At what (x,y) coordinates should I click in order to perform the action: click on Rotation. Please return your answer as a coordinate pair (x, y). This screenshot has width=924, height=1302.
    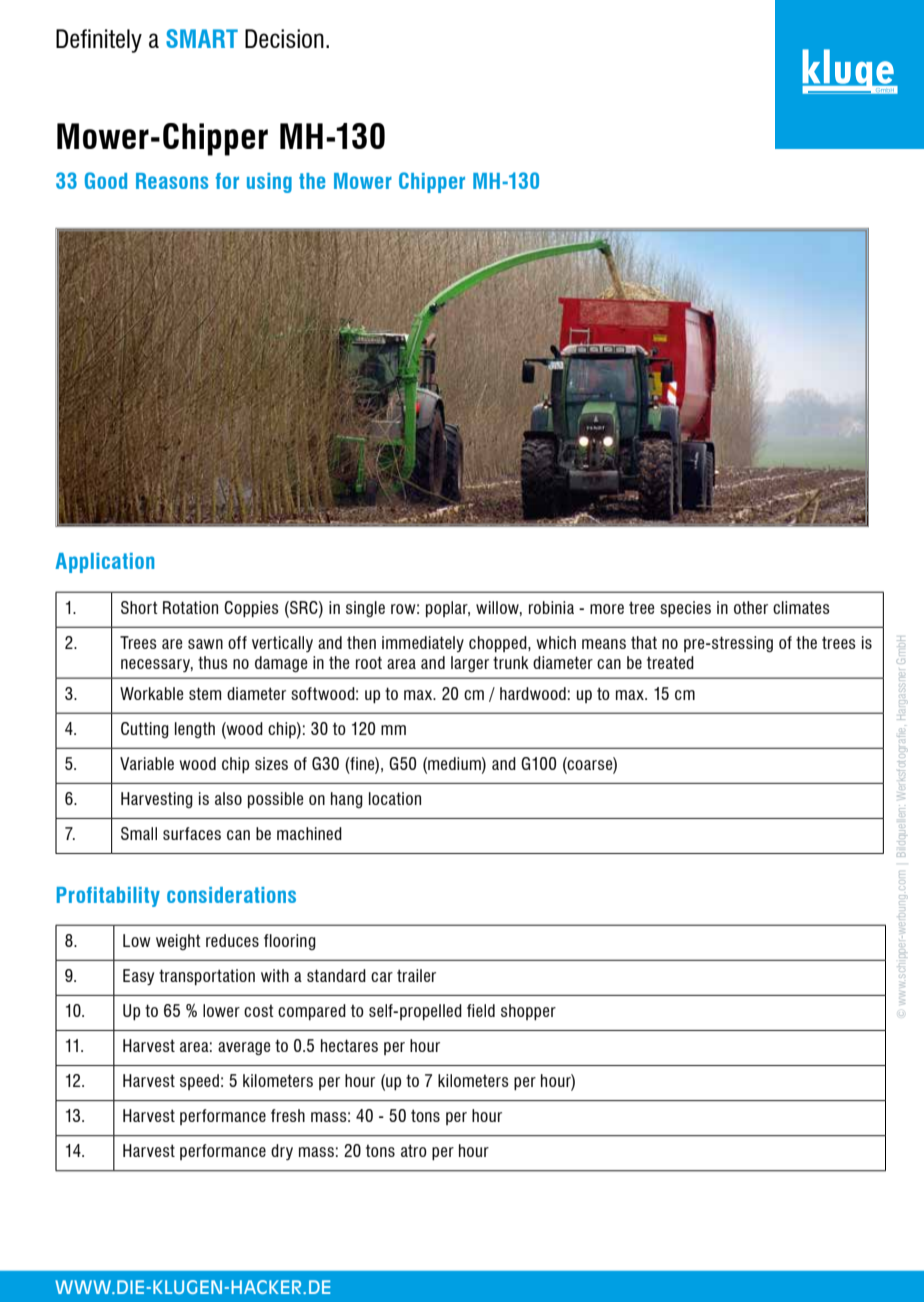
    Looking at the image, I should click on (190, 607).
